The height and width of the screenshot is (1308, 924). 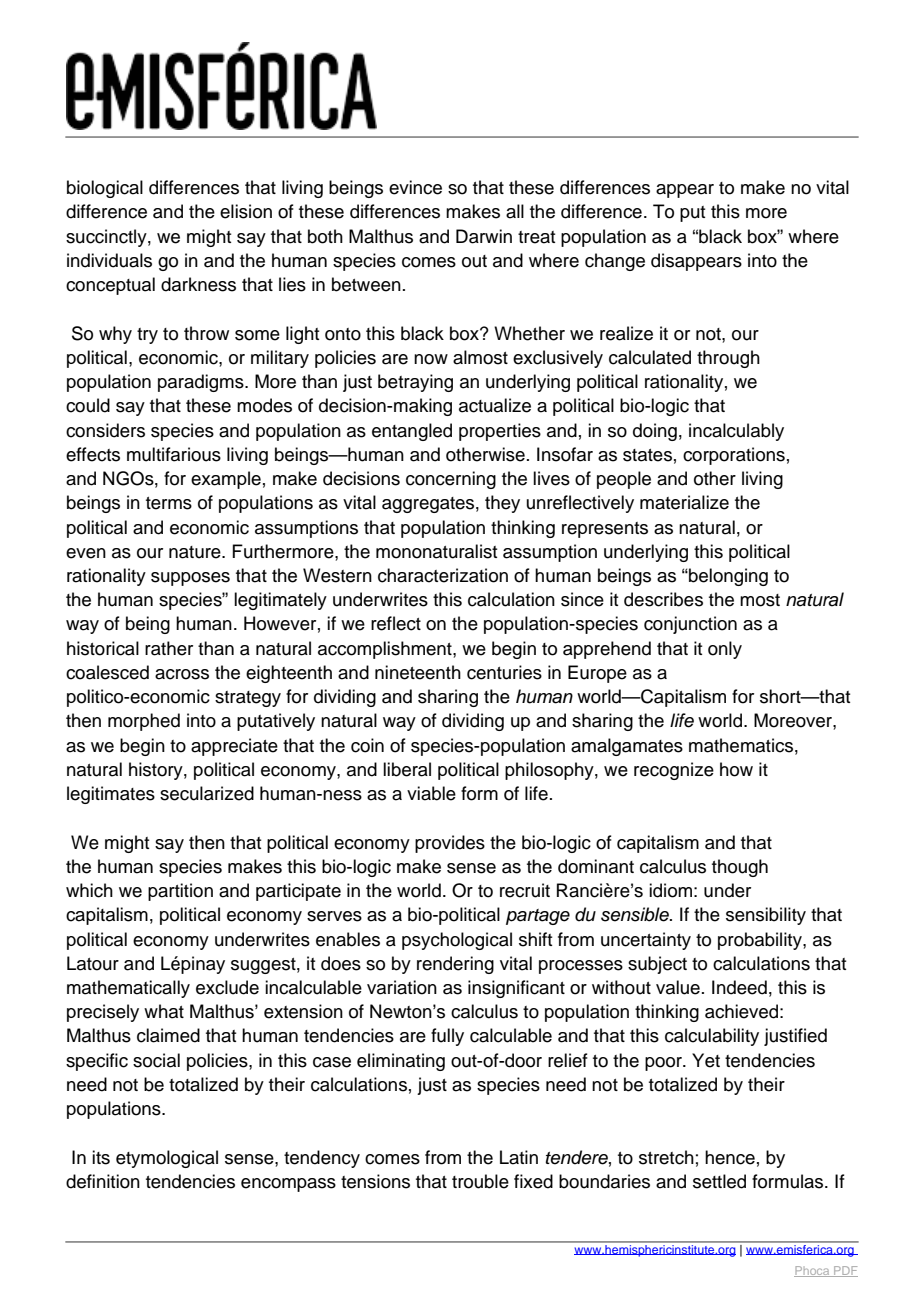 I want to click on Indeed, so click(x=739, y=987).
